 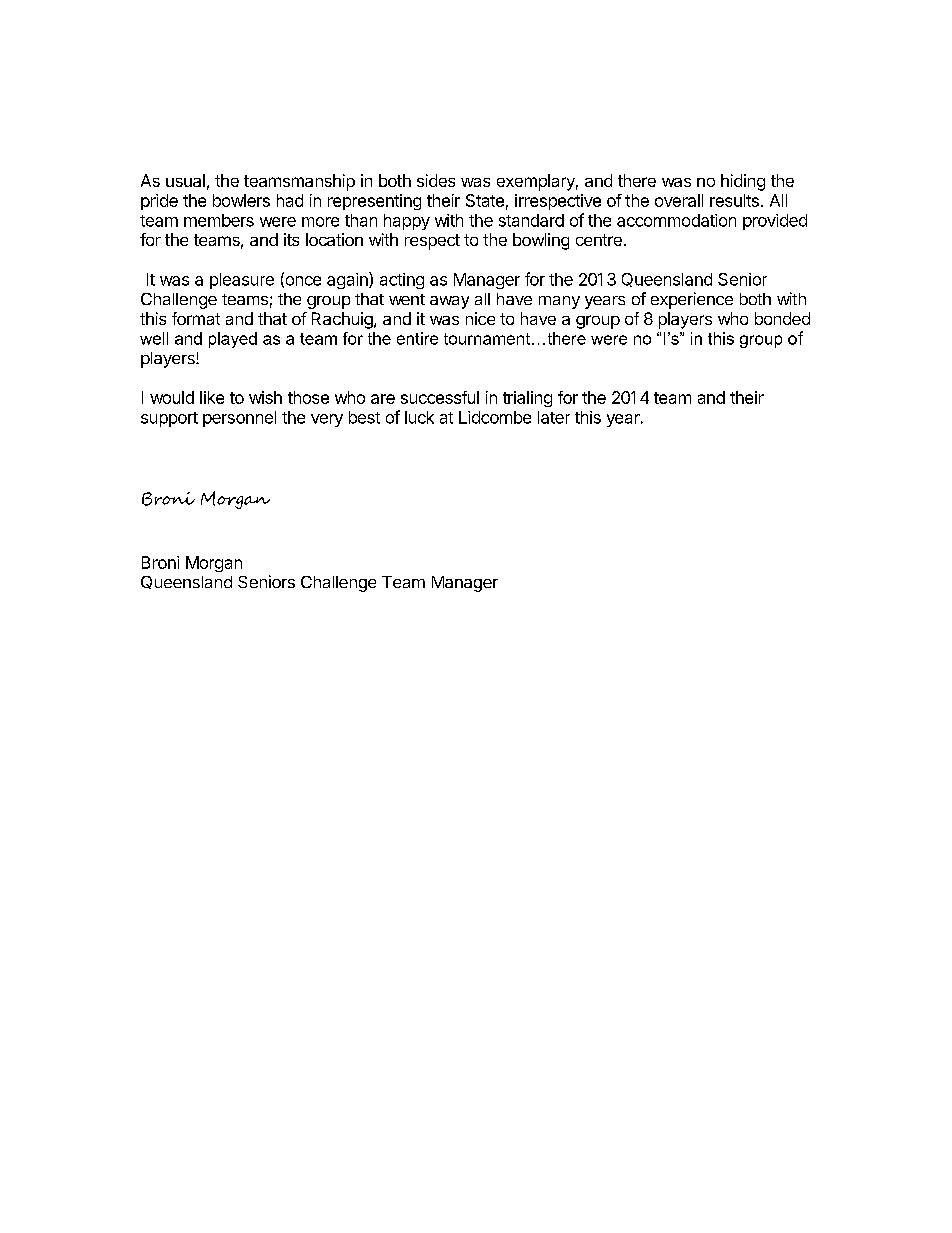 I want to click on hiding, so click(x=743, y=182).
